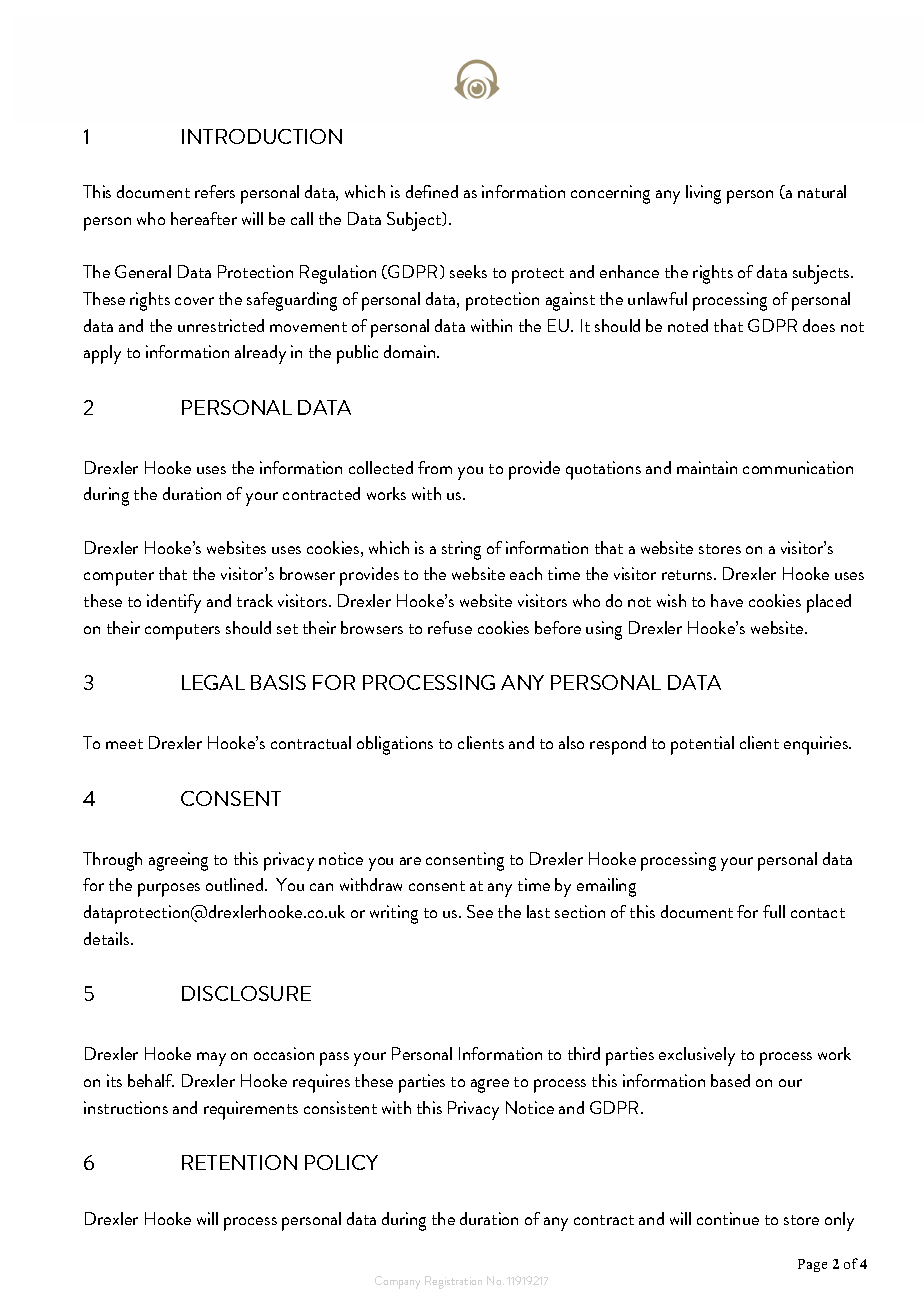  Describe the element at coordinates (395, 745) in the page. I see `obligations` at that location.
